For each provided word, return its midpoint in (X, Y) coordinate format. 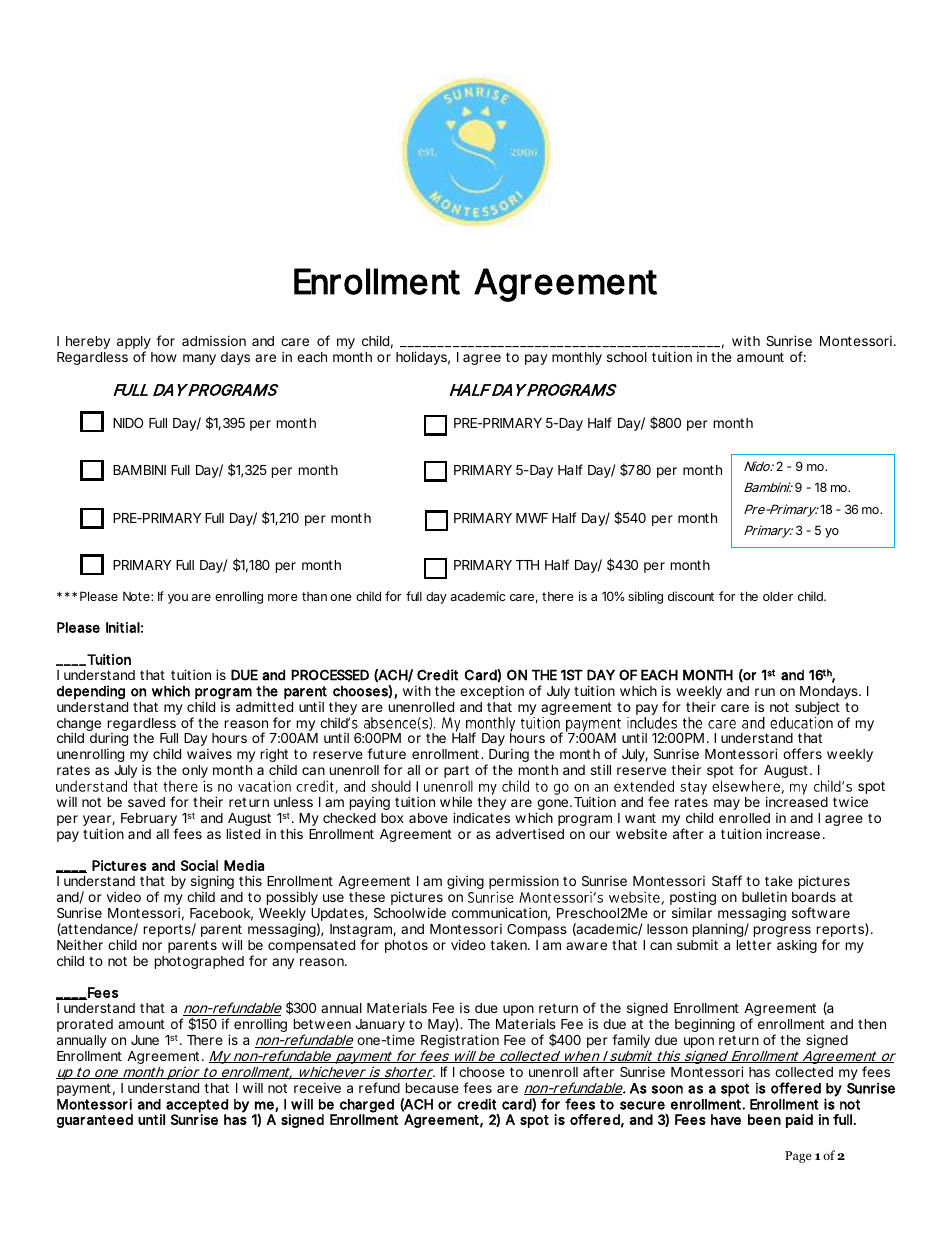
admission (214, 340)
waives (209, 754)
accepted (196, 1107)
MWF (532, 518)
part (458, 773)
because (432, 1088)
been (764, 1119)
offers (802, 753)
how (164, 357)
